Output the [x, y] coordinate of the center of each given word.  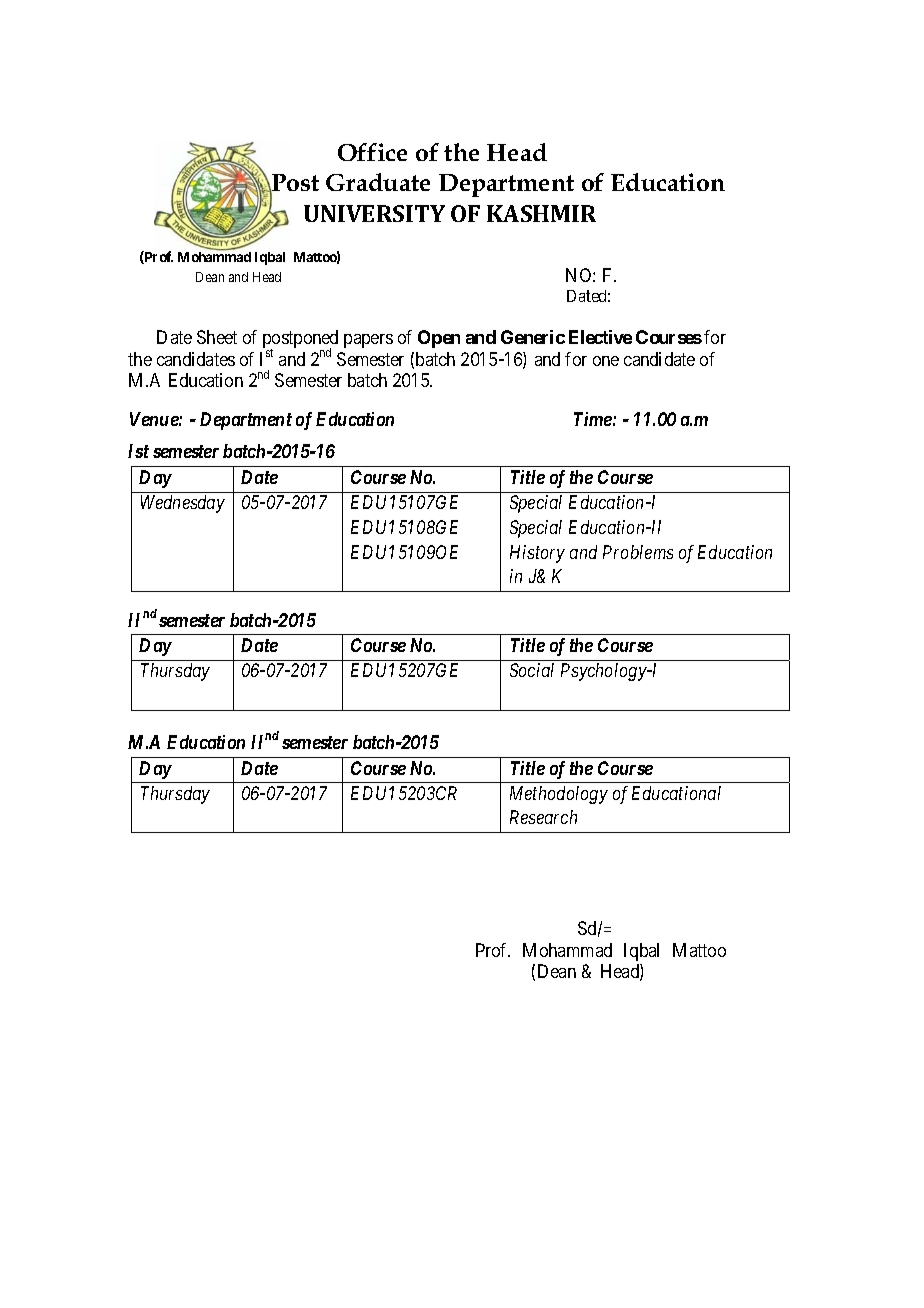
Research [543, 817]
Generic [533, 337]
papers [368, 341]
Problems [638, 552]
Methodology [559, 795]
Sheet [217, 337]
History [537, 554]
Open [439, 339]
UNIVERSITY [374, 213]
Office [372, 152]
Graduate [378, 182]
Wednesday [183, 504]
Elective [600, 337]
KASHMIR [541, 213]
